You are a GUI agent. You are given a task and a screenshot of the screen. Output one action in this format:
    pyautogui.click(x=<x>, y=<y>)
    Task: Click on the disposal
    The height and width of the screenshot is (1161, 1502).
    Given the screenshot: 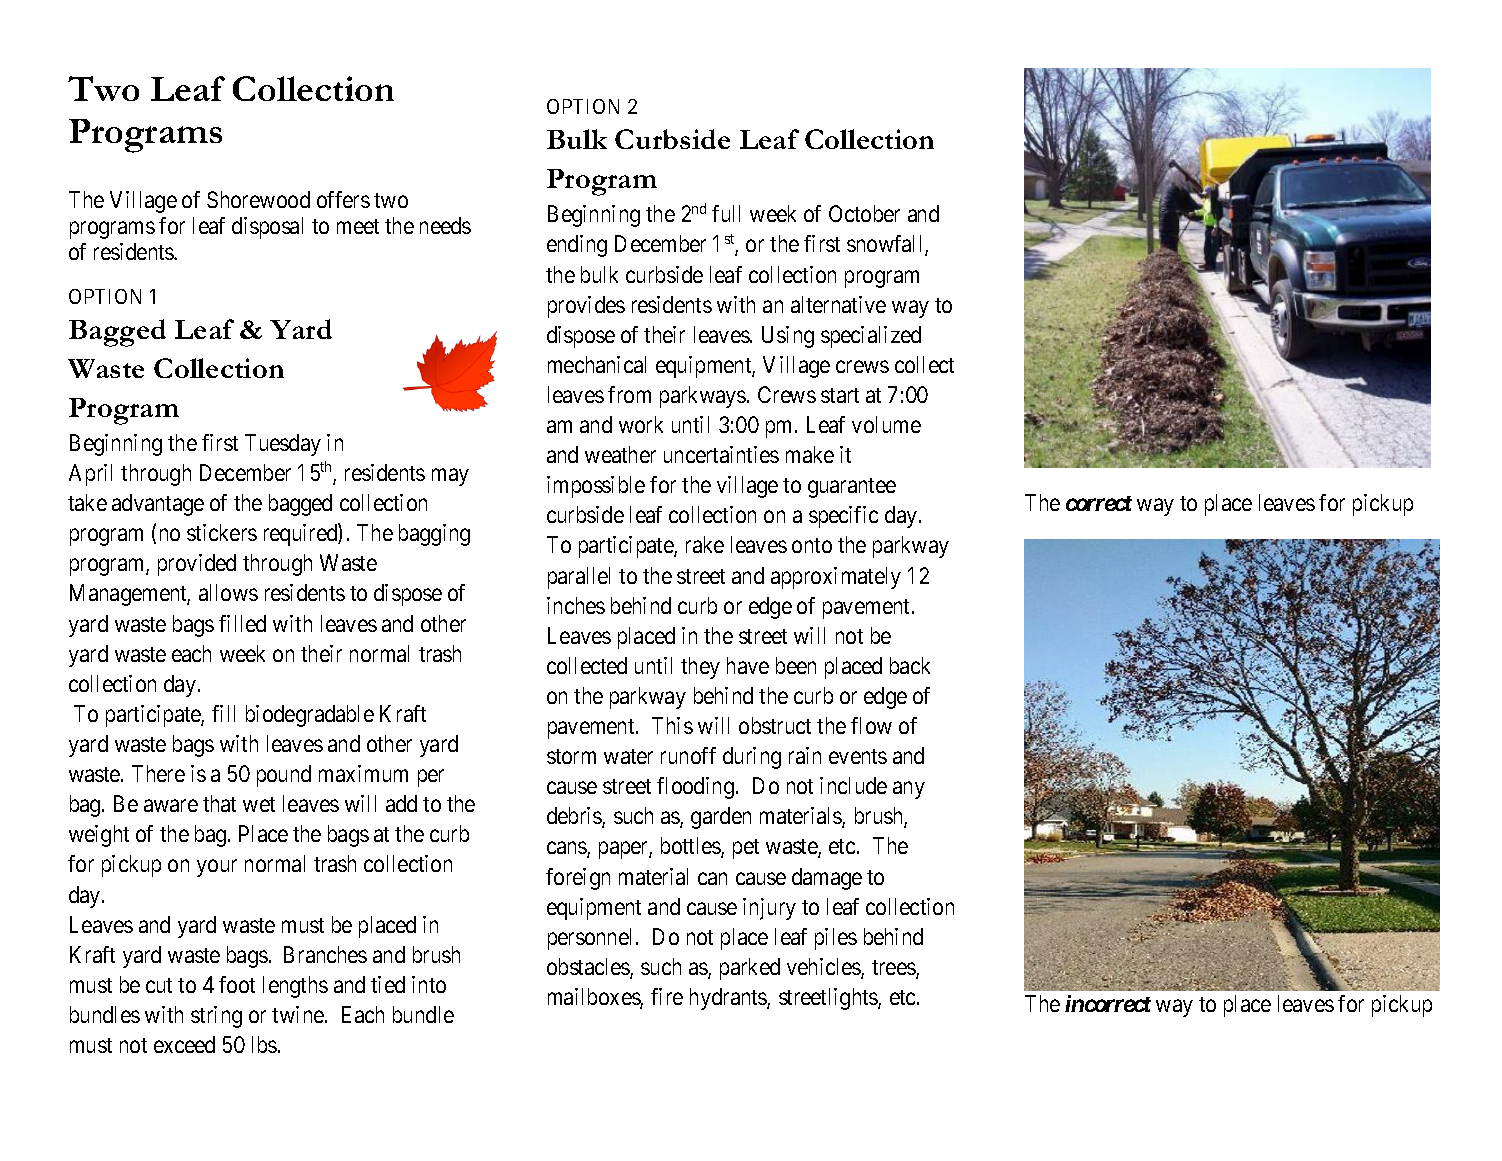 What is the action you would take?
    pyautogui.click(x=267, y=228)
